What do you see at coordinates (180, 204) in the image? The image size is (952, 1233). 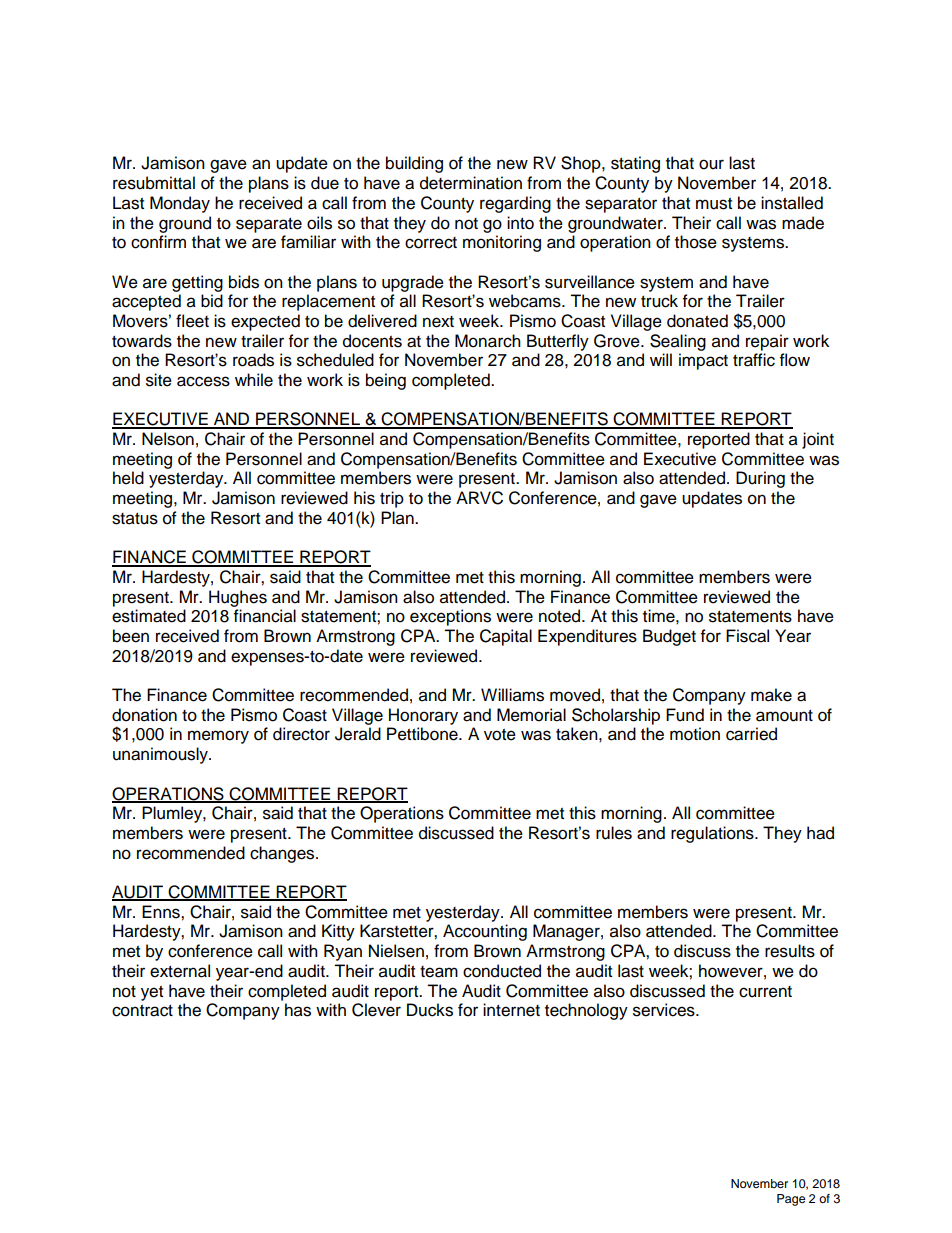 I see `Monday` at bounding box center [180, 204].
